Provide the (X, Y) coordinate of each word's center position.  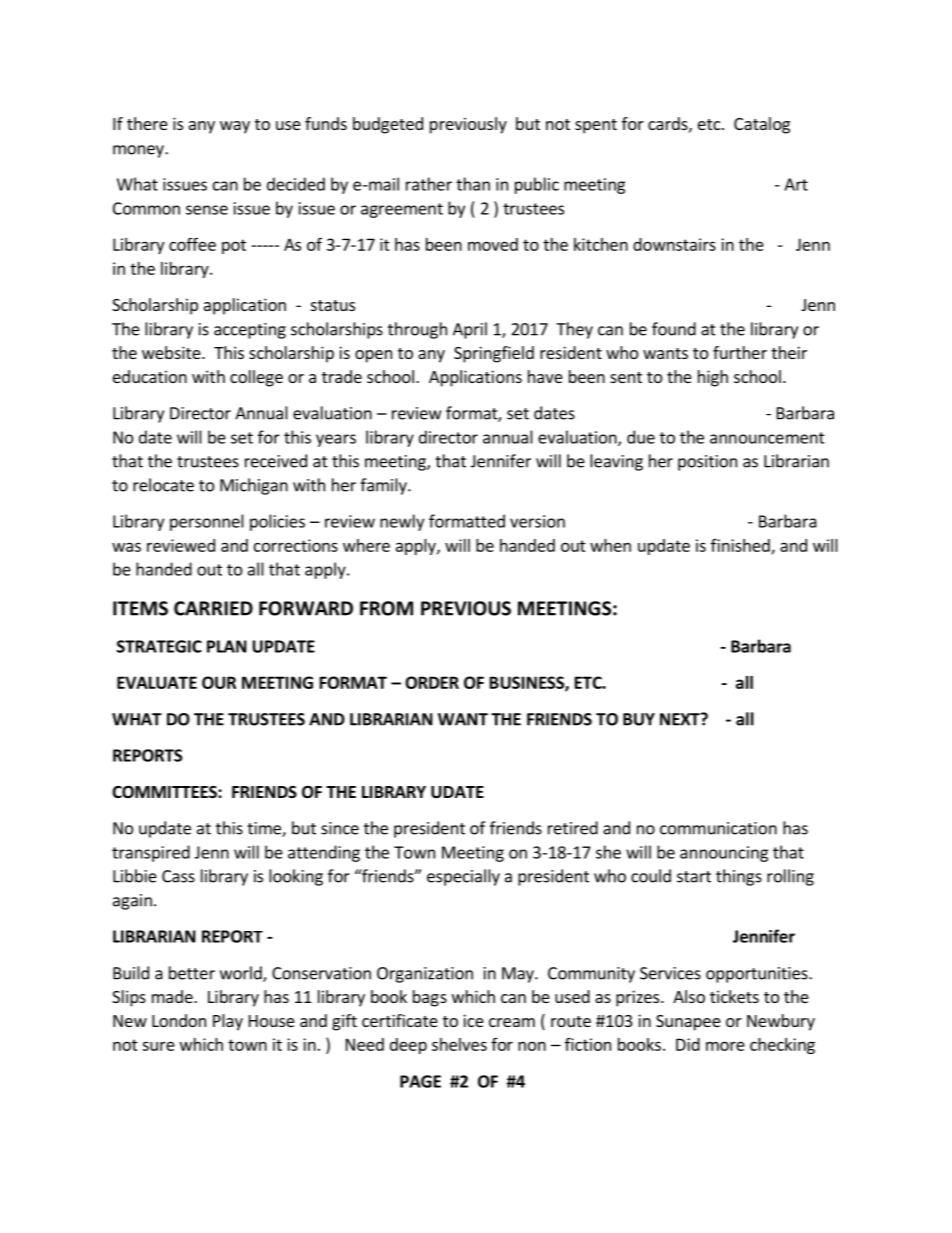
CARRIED (213, 608)
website (172, 352)
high (713, 378)
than (473, 184)
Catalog (762, 125)
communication (718, 828)
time (265, 829)
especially (463, 877)
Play (228, 1022)
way (235, 127)
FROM (386, 608)
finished (741, 546)
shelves (459, 1044)
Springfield (494, 354)
